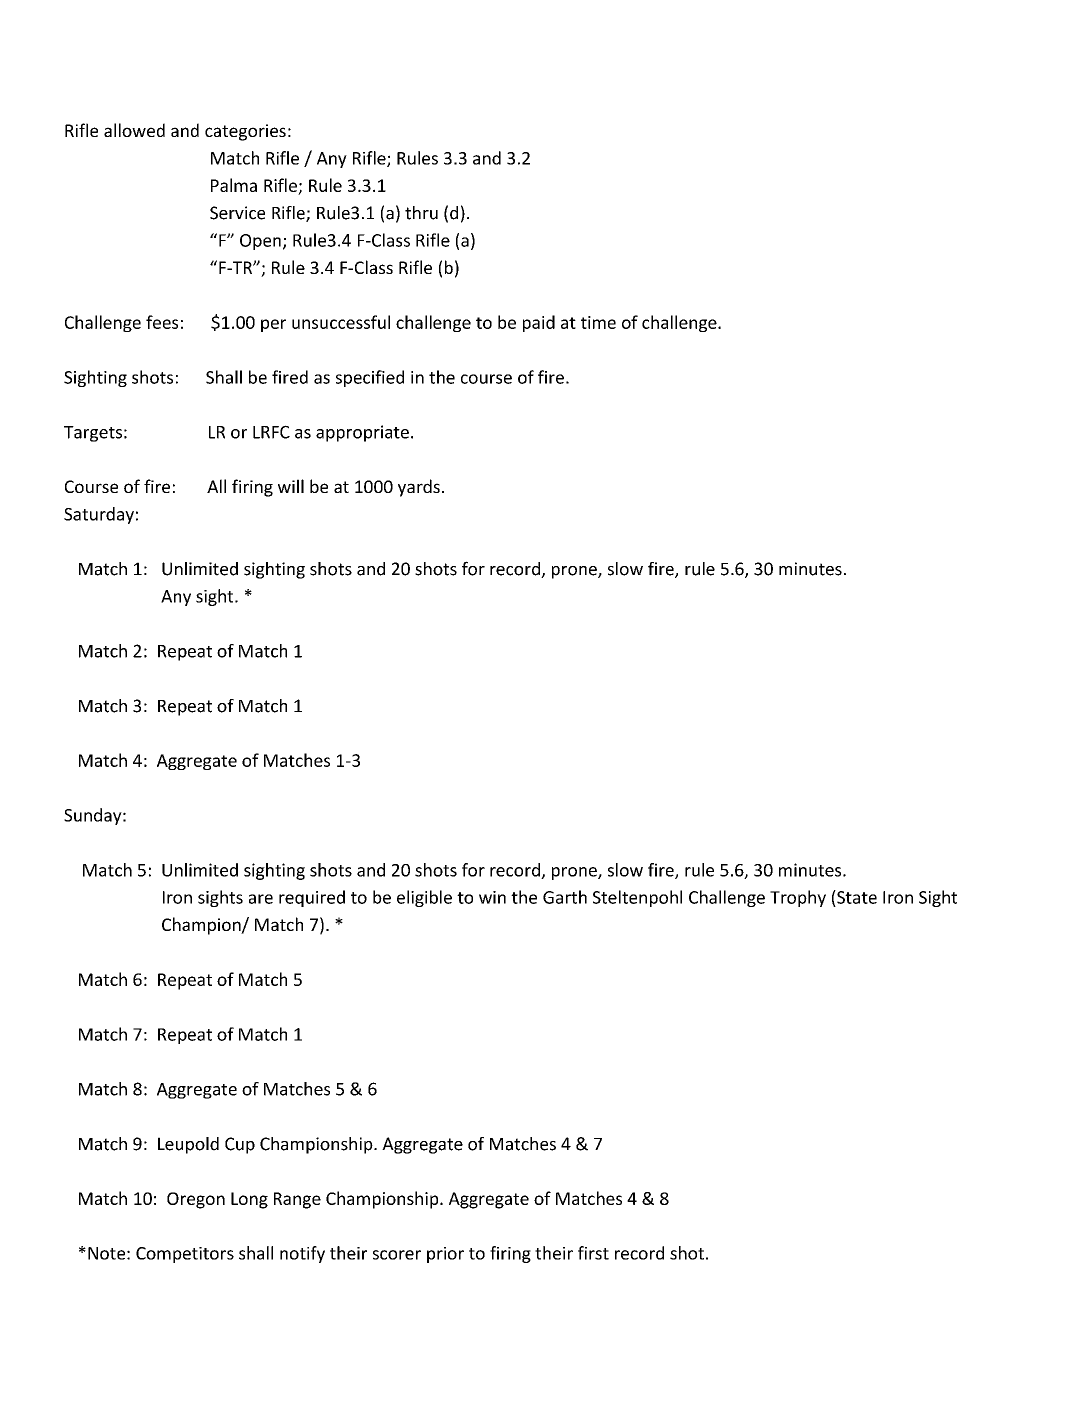  I want to click on Targets, so click(93, 434).
